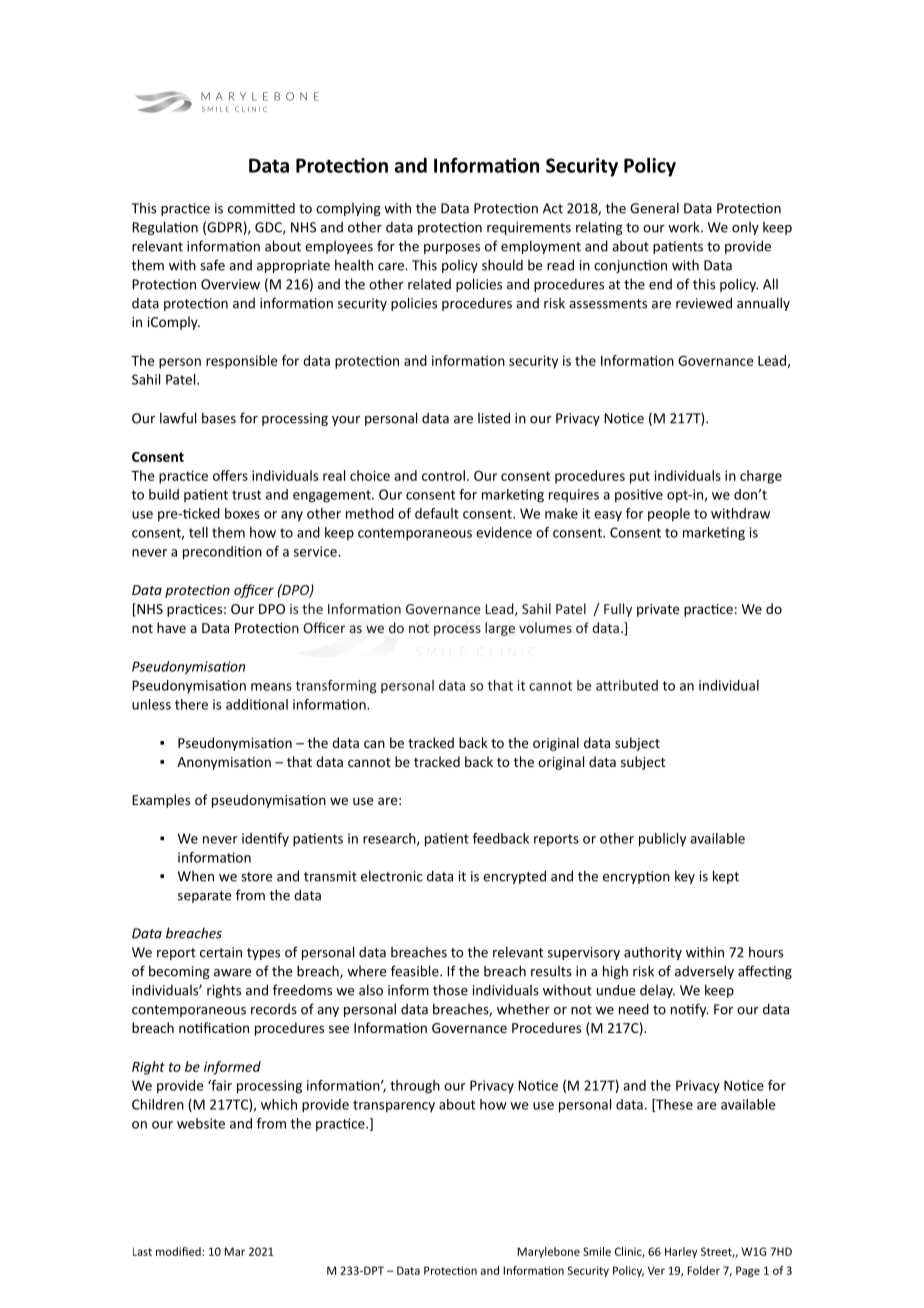 The image size is (924, 1308). Describe the element at coordinates (597, 1251) in the document. I see `Smile` at that location.
